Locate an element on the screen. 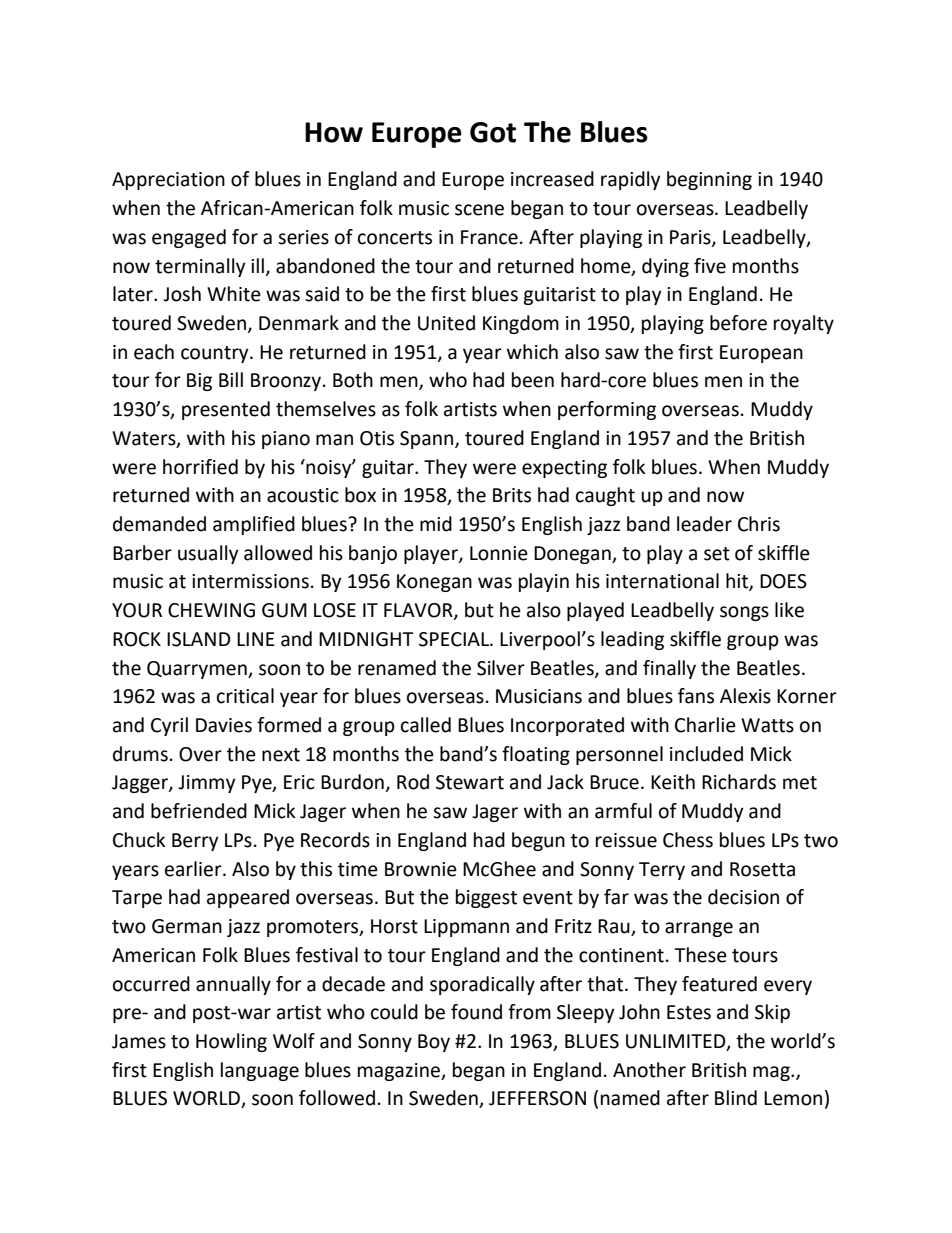 Image resolution: width=952 pixels, height=1233 pixels. songs is located at coordinates (744, 613).
